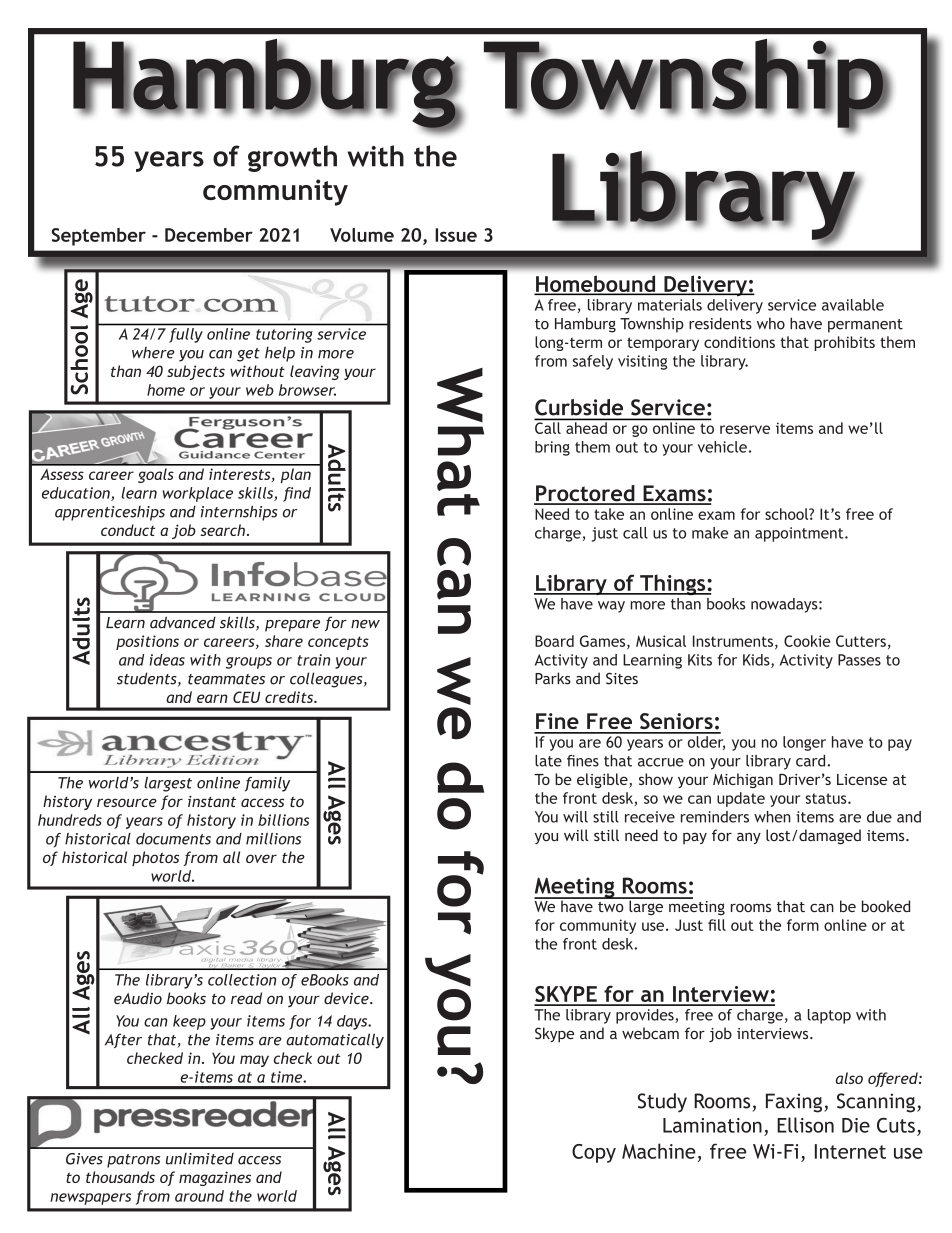 This screenshot has width=952, height=1233. Describe the element at coordinates (800, 534) in the screenshot. I see `appointment` at that location.
